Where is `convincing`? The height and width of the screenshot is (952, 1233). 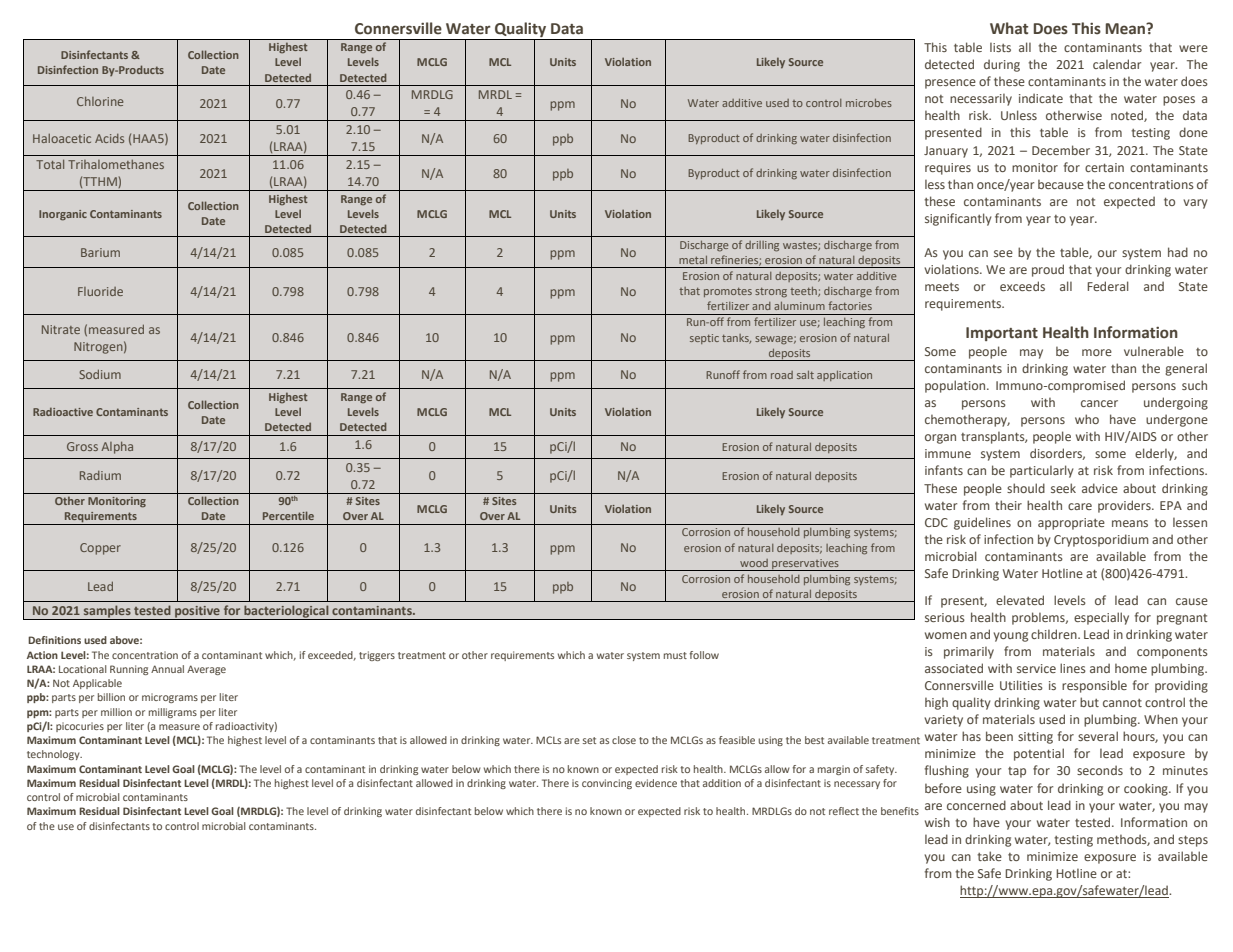 convincing is located at coordinates (607, 784).
